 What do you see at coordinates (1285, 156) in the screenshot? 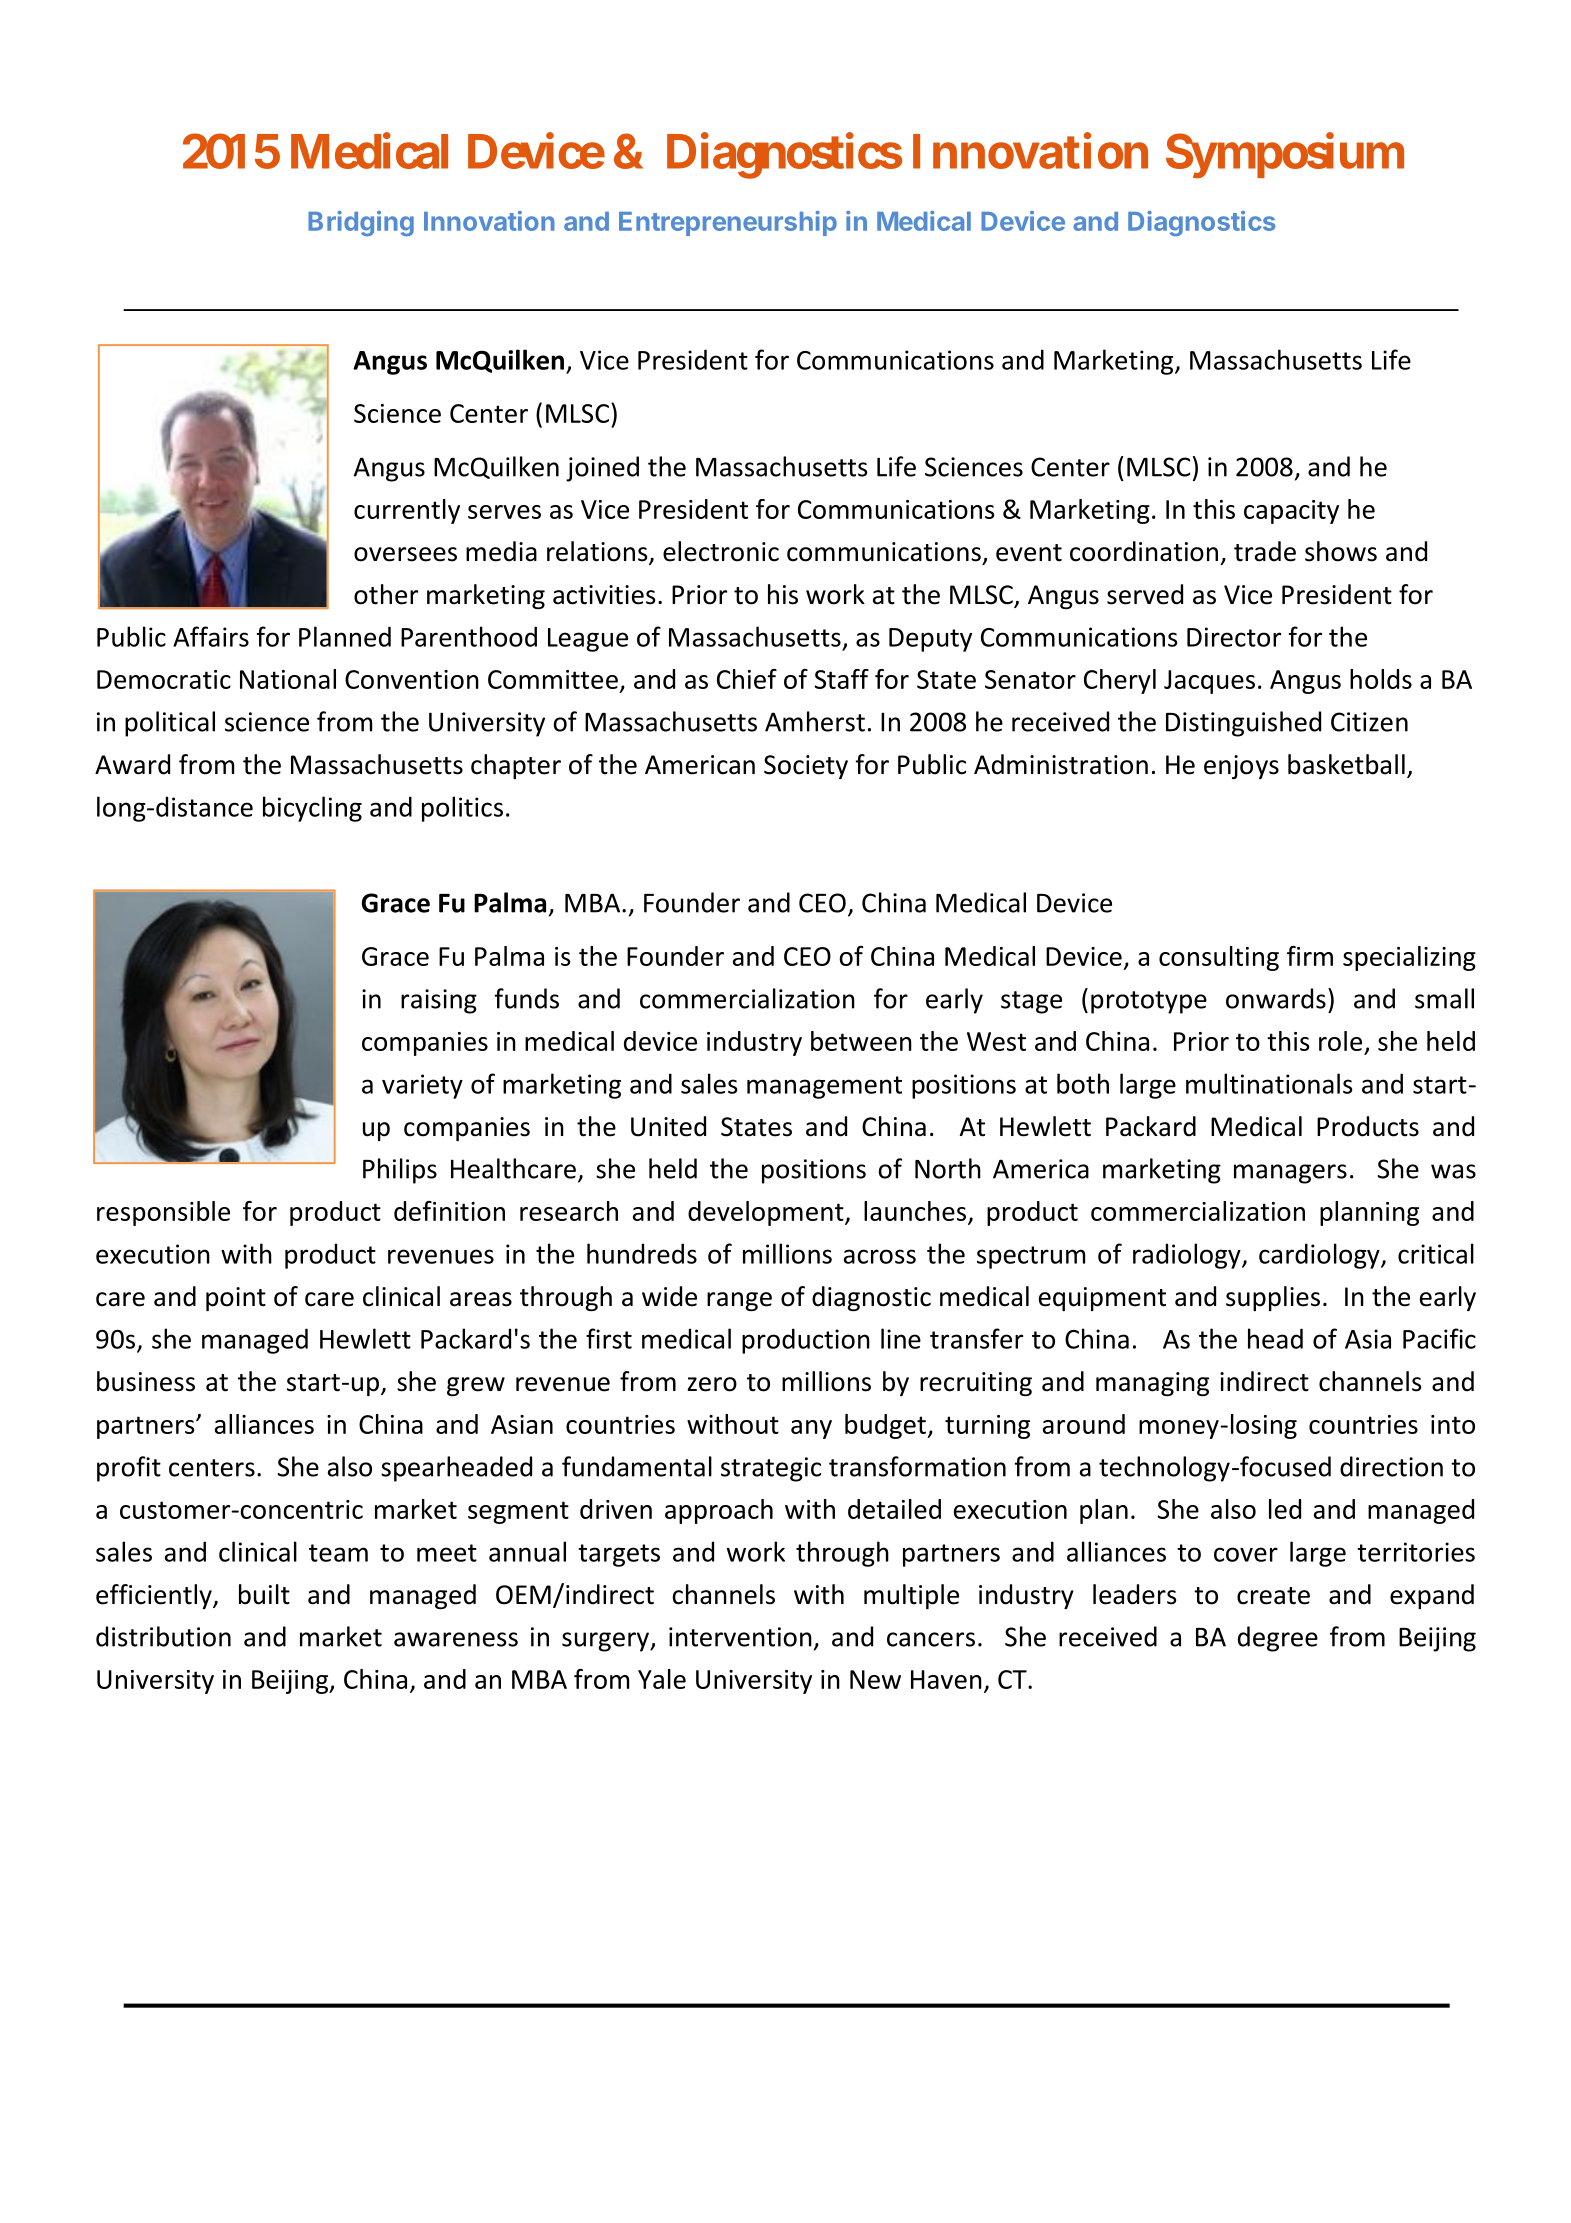
I see `Symposium` at bounding box center [1285, 156].
